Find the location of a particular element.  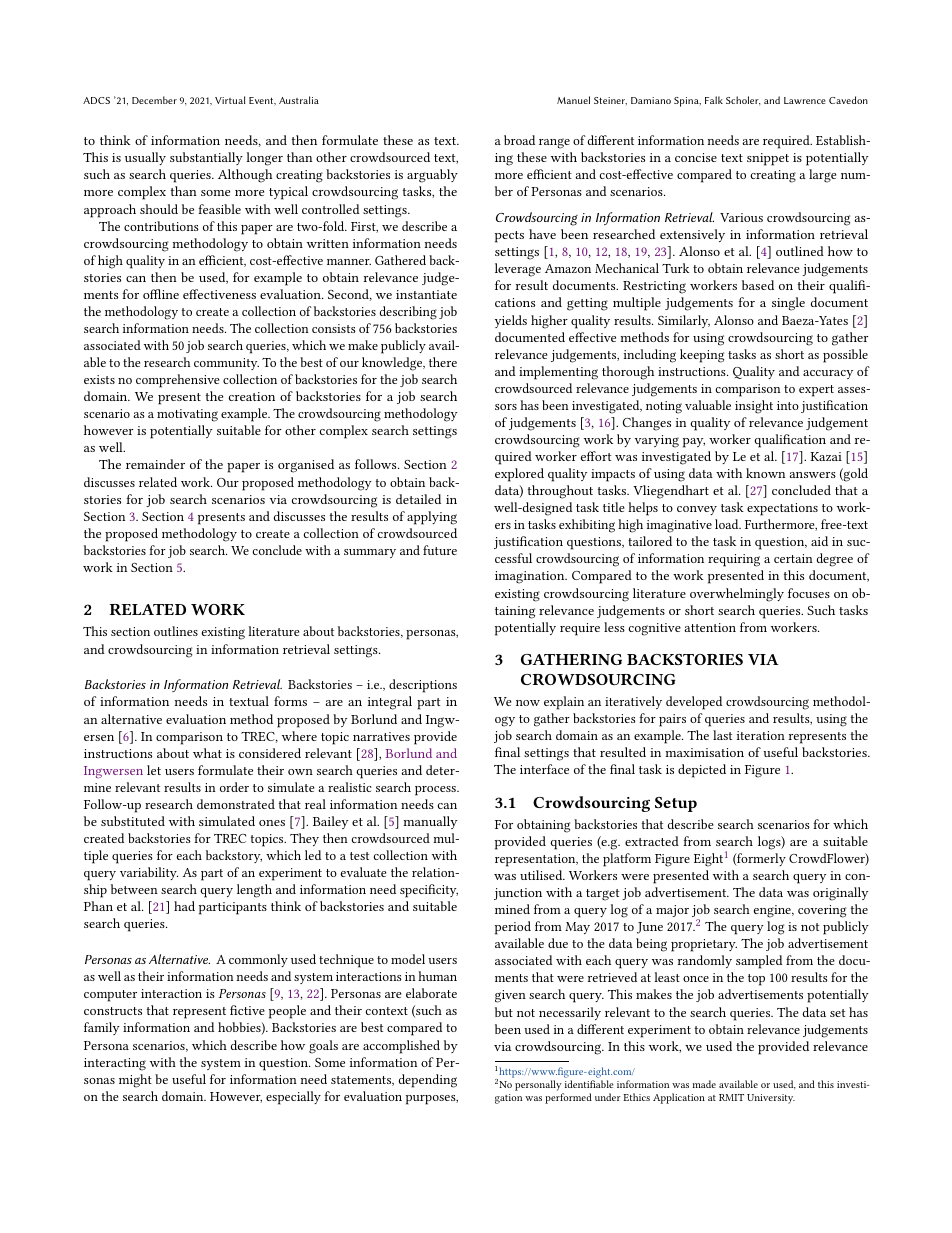

known is located at coordinates (765, 473).
